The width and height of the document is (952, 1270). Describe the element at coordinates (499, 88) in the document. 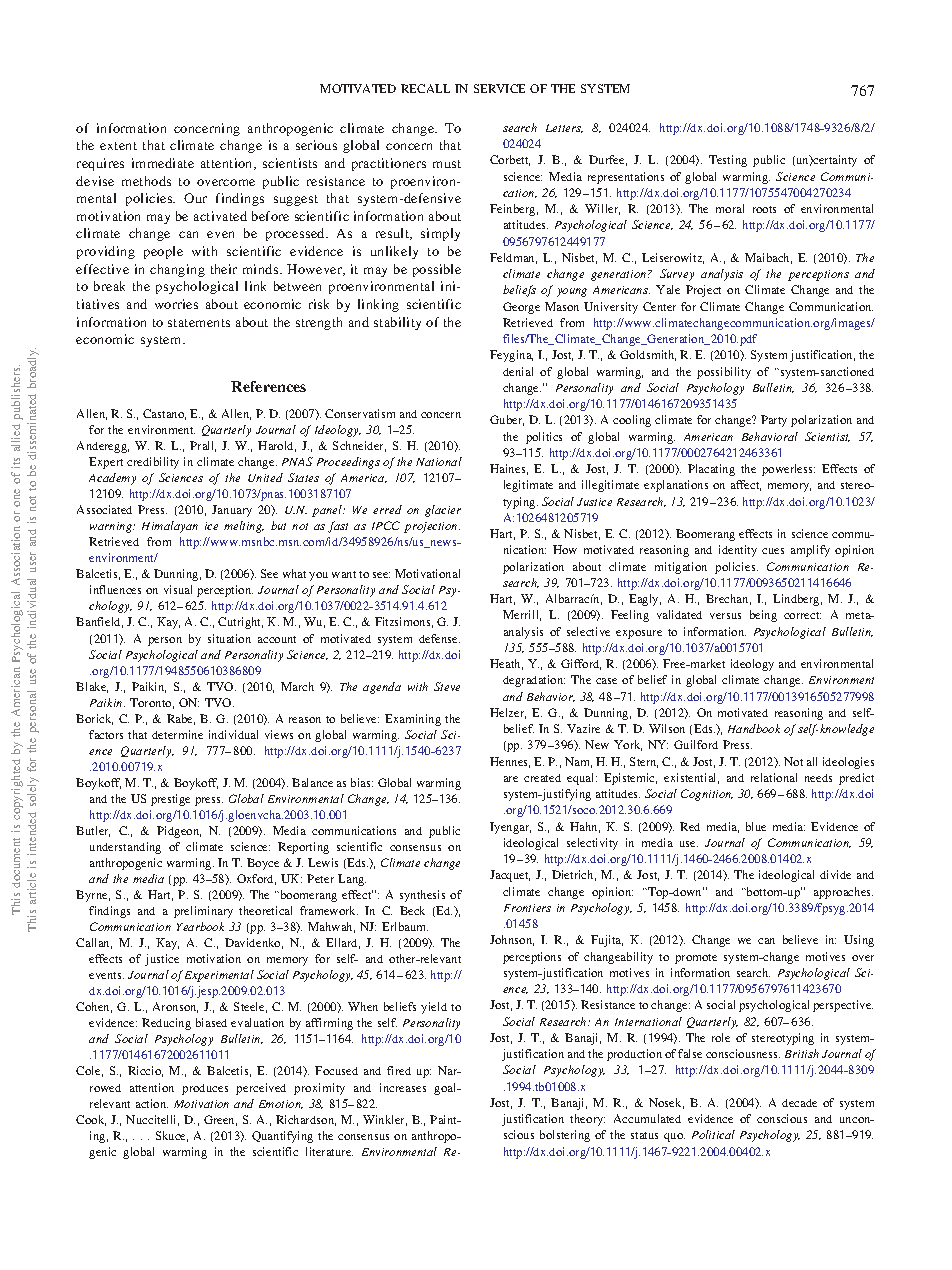

I see `SERVICE` at that location.
